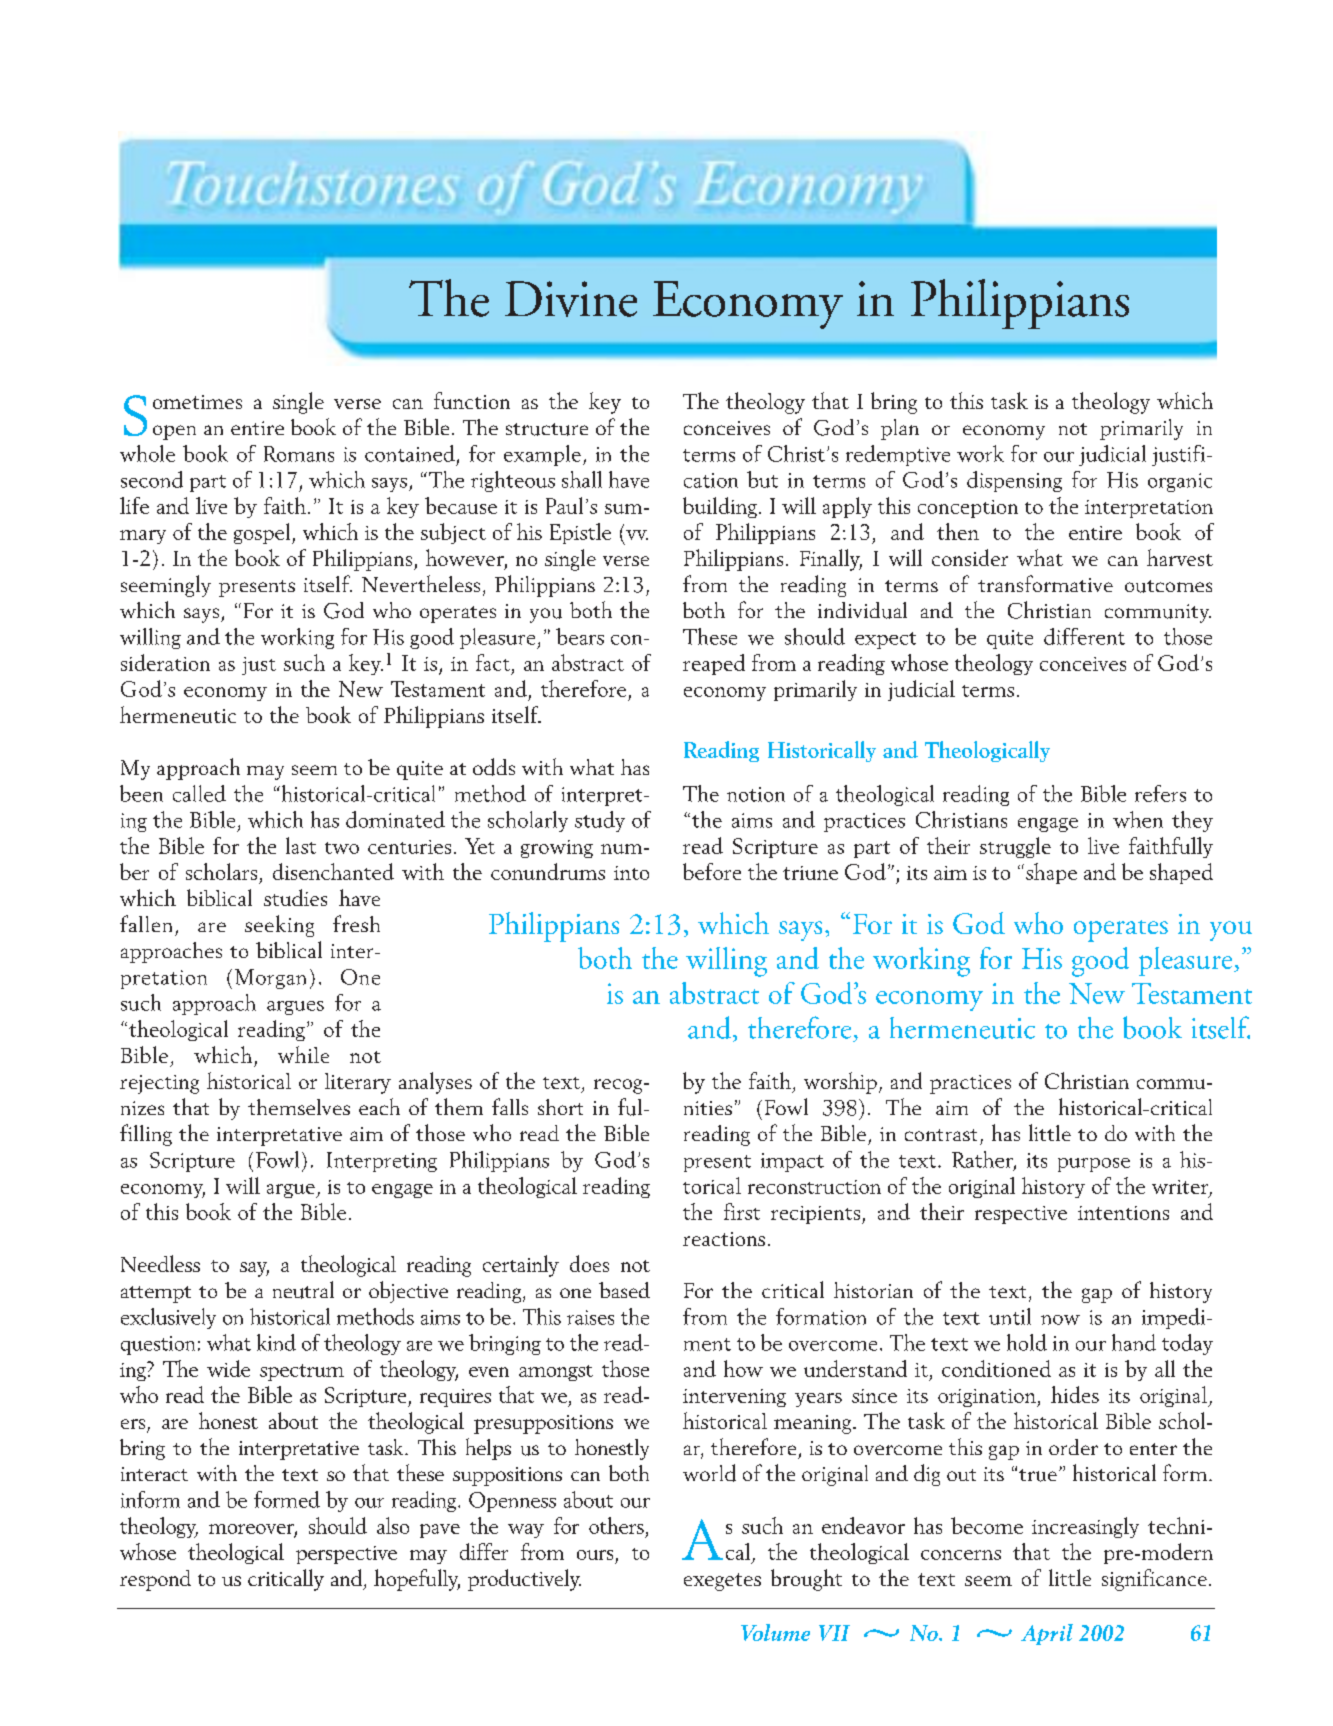 The height and width of the image is (1726, 1333). I want to click on struggle, so click(1015, 847).
